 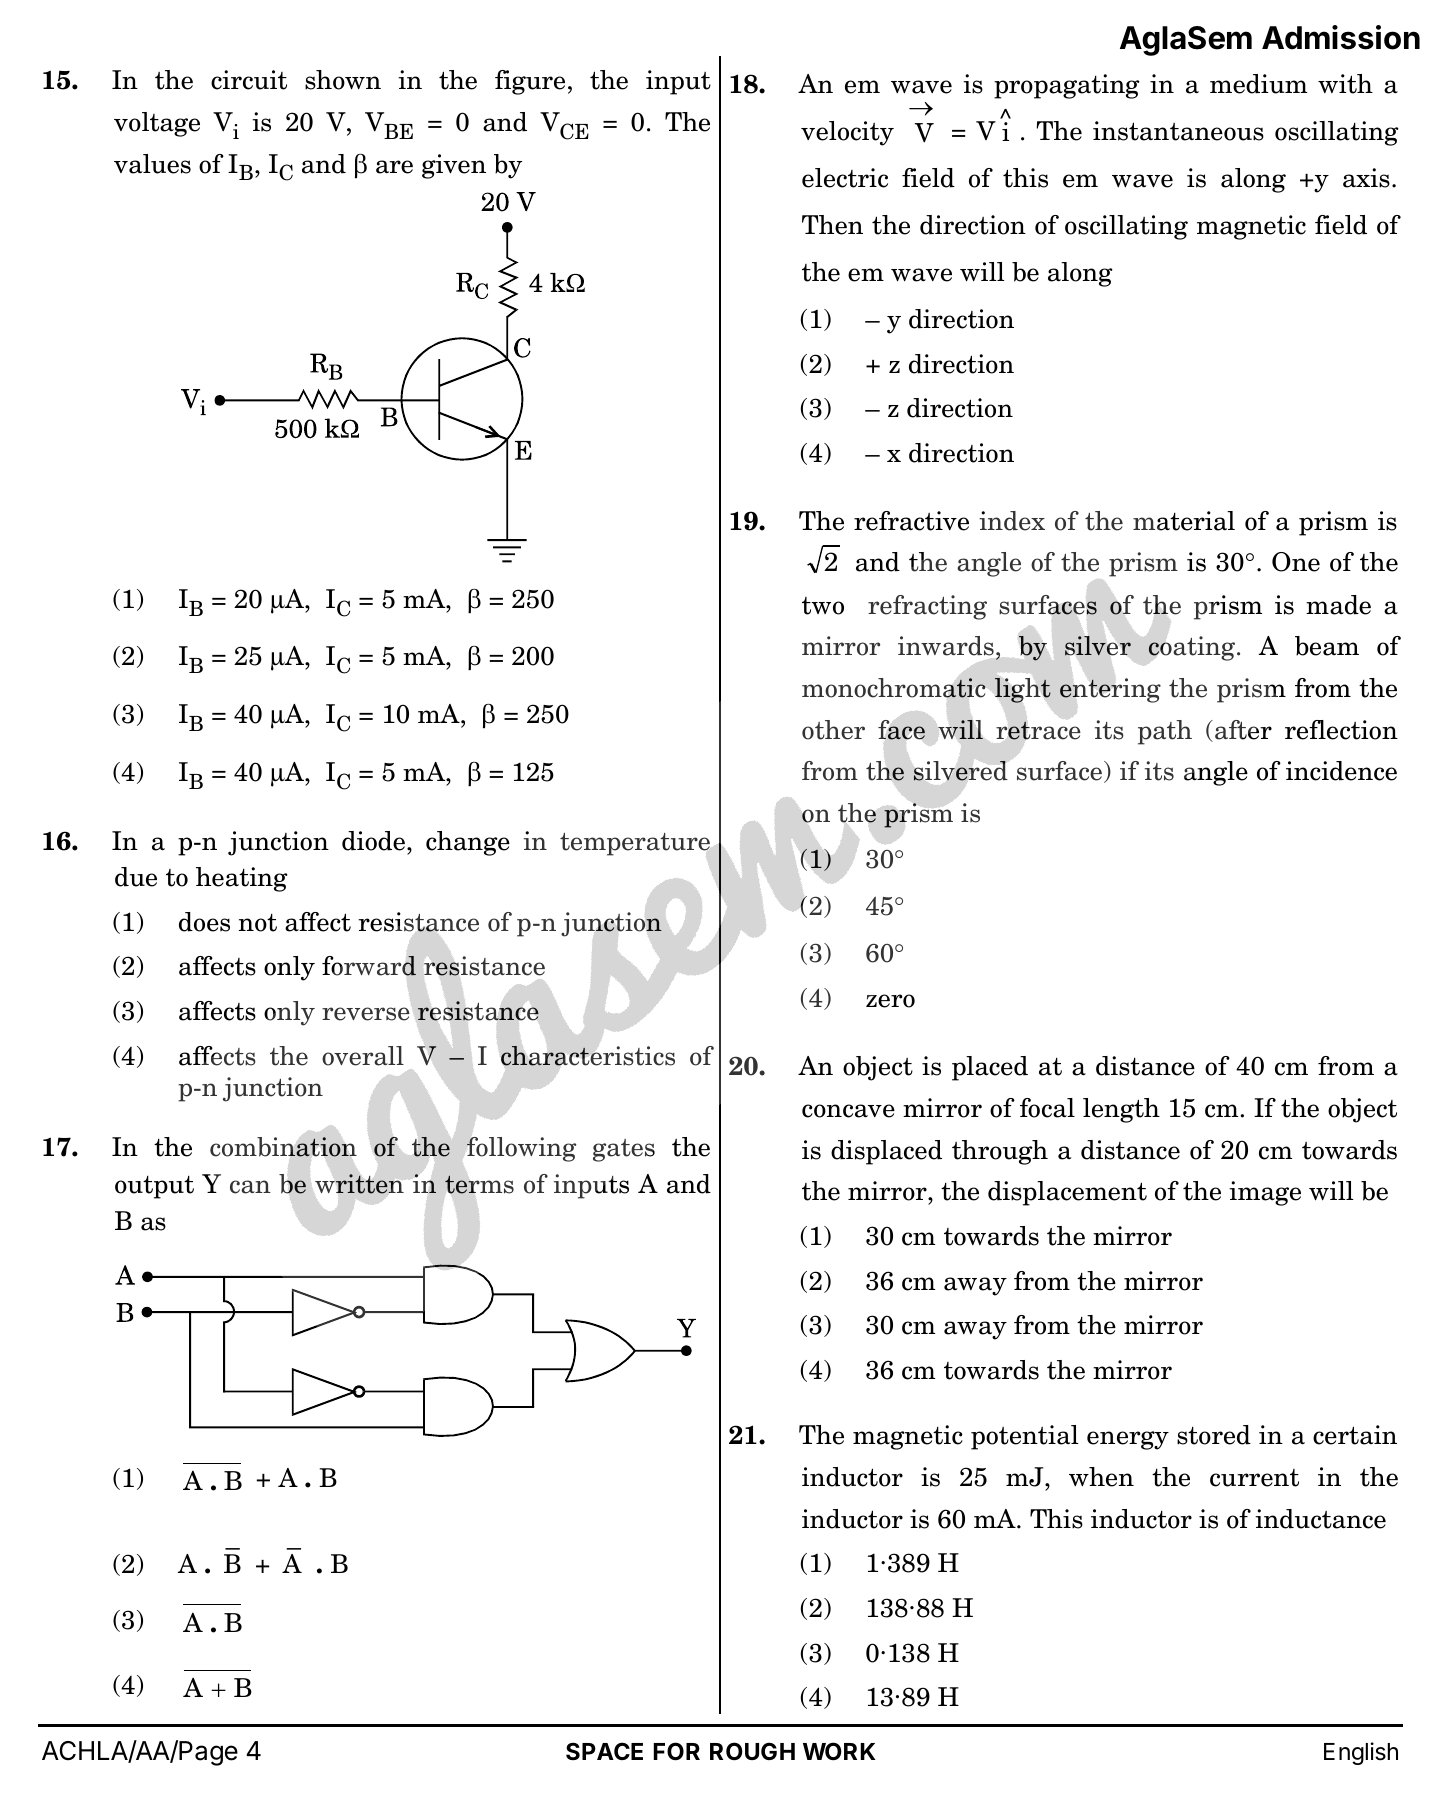 I want to click on SPACE, so click(x=604, y=1751).
